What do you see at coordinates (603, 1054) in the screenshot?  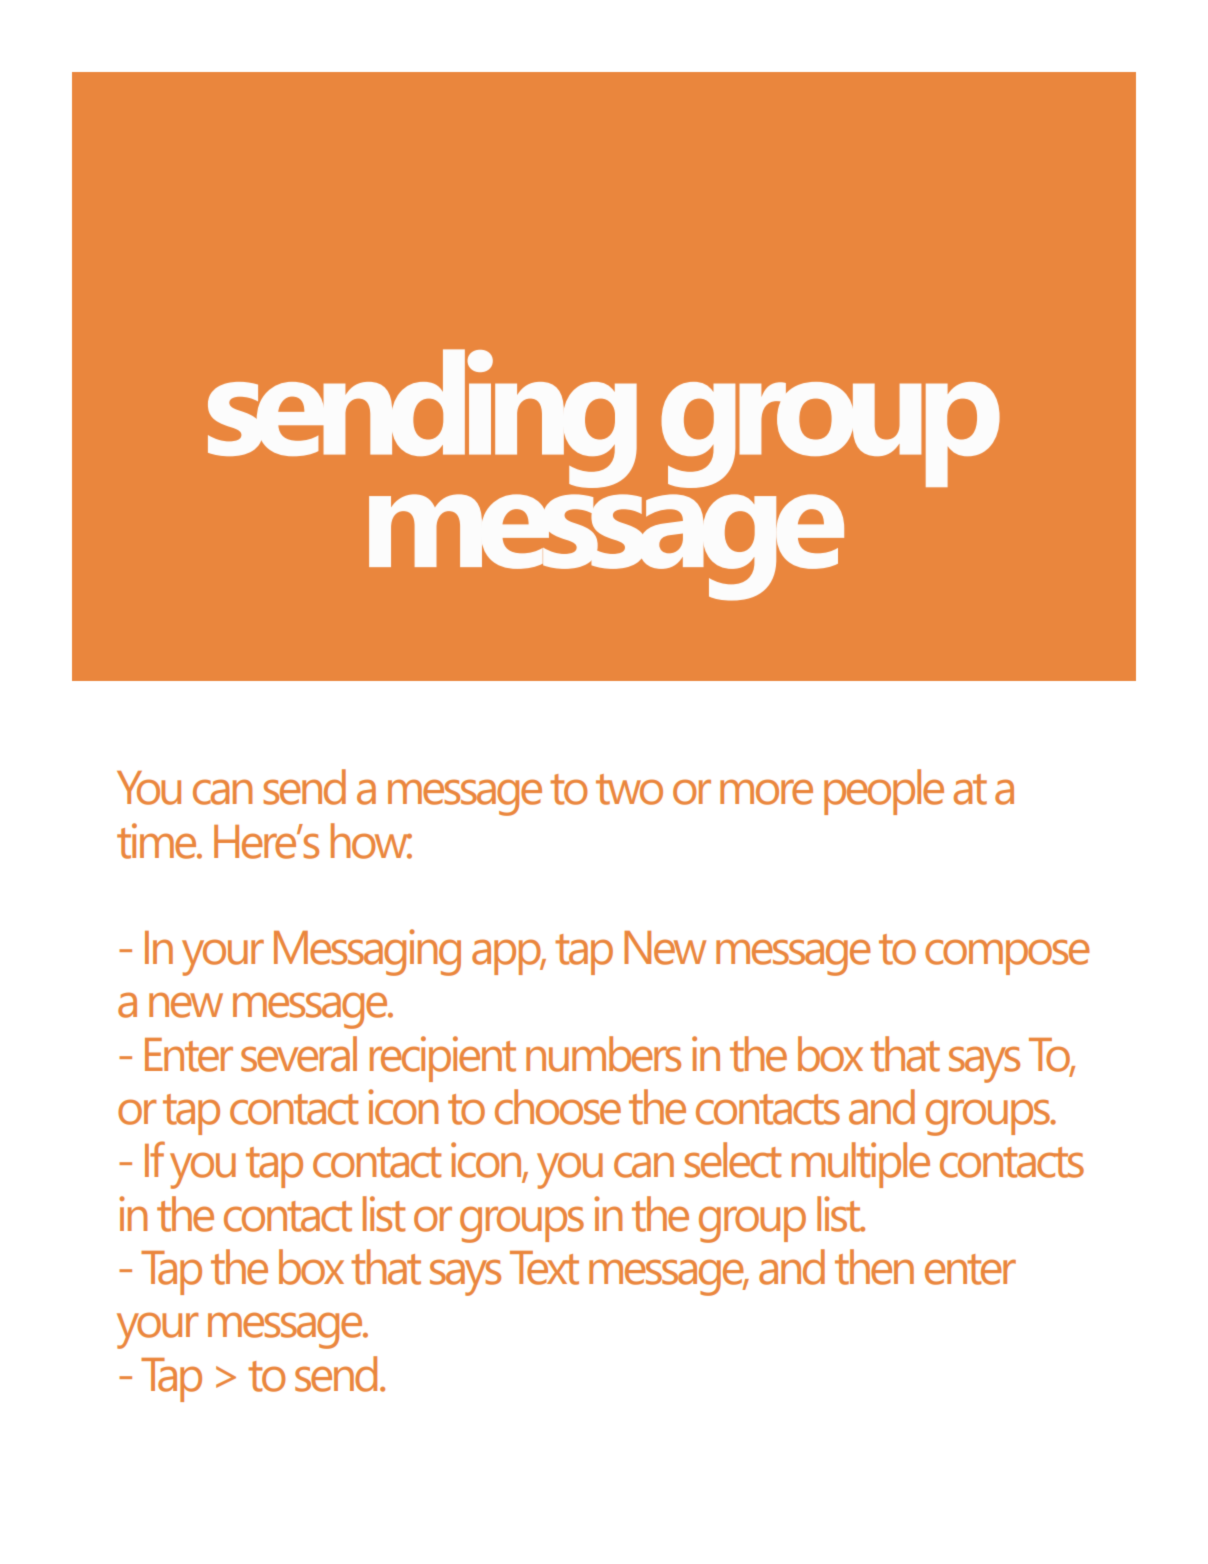 I see `numbers` at bounding box center [603, 1054].
